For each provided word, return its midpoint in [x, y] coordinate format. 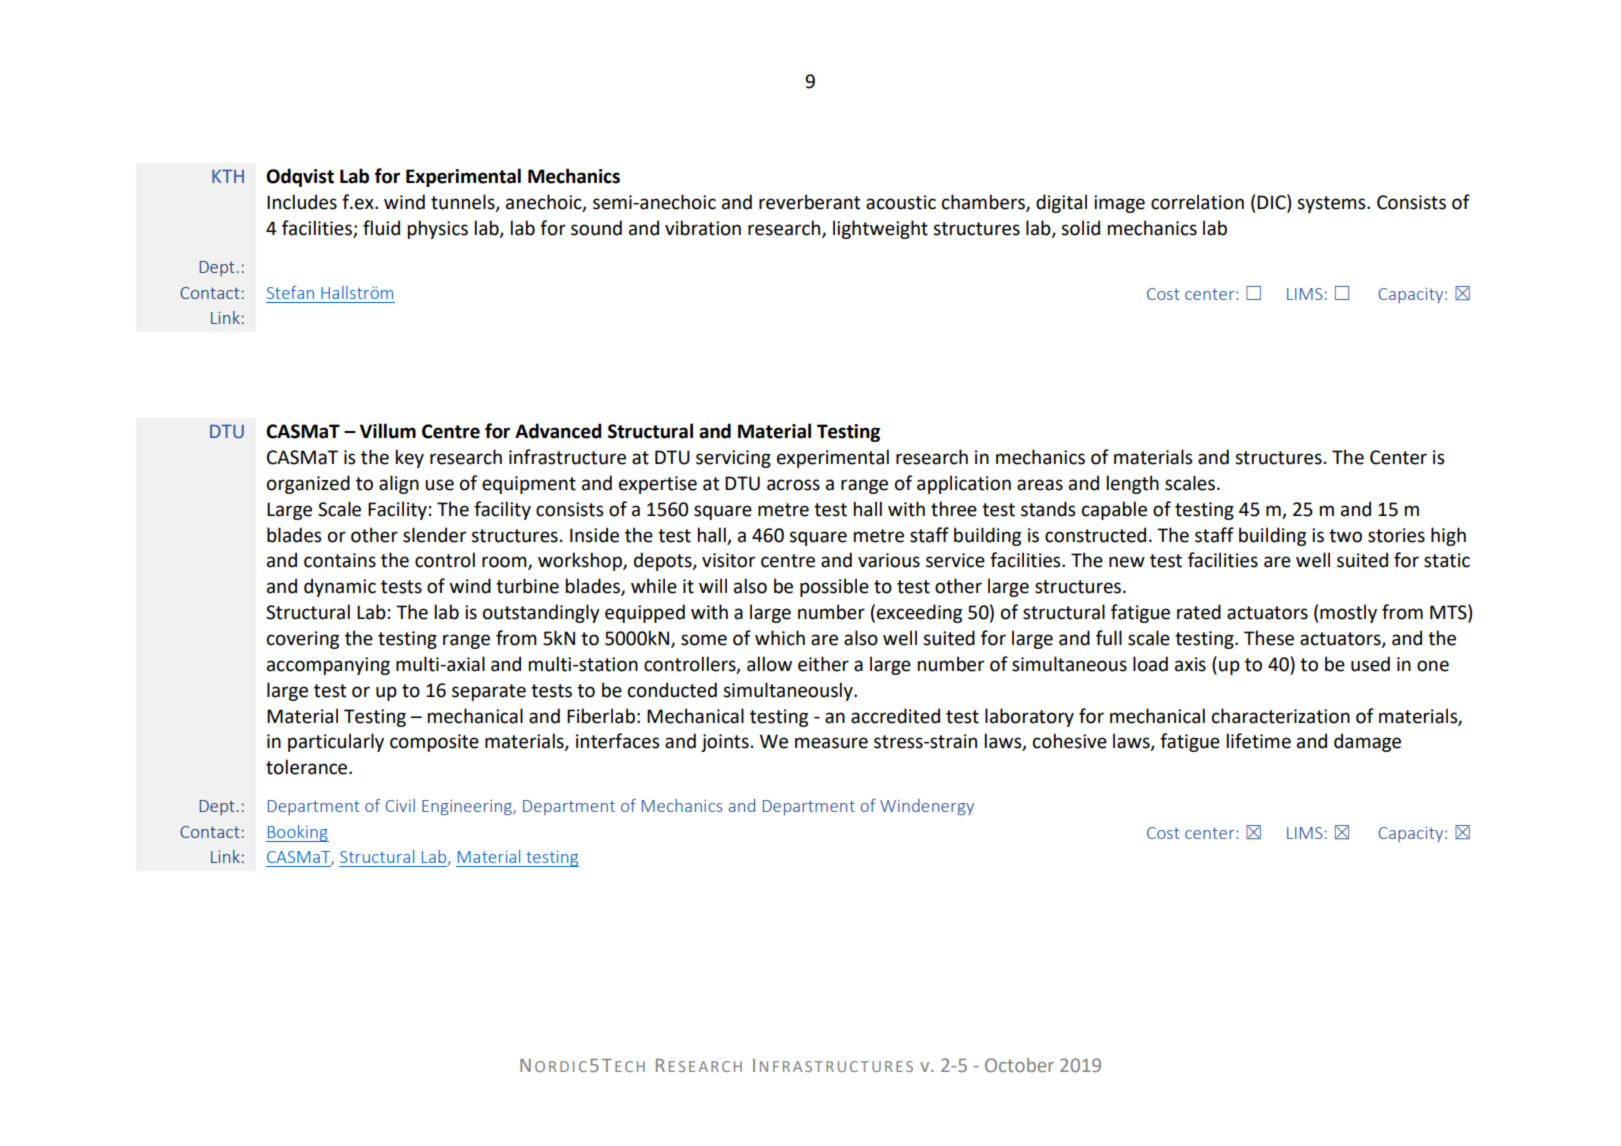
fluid [381, 228]
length [1133, 484]
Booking [297, 833]
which [780, 638]
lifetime [1259, 741]
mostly [1348, 613]
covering [303, 640]
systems [1332, 204]
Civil [400, 805]
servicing [733, 459]
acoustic [901, 202]
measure [831, 743]
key [410, 458]
